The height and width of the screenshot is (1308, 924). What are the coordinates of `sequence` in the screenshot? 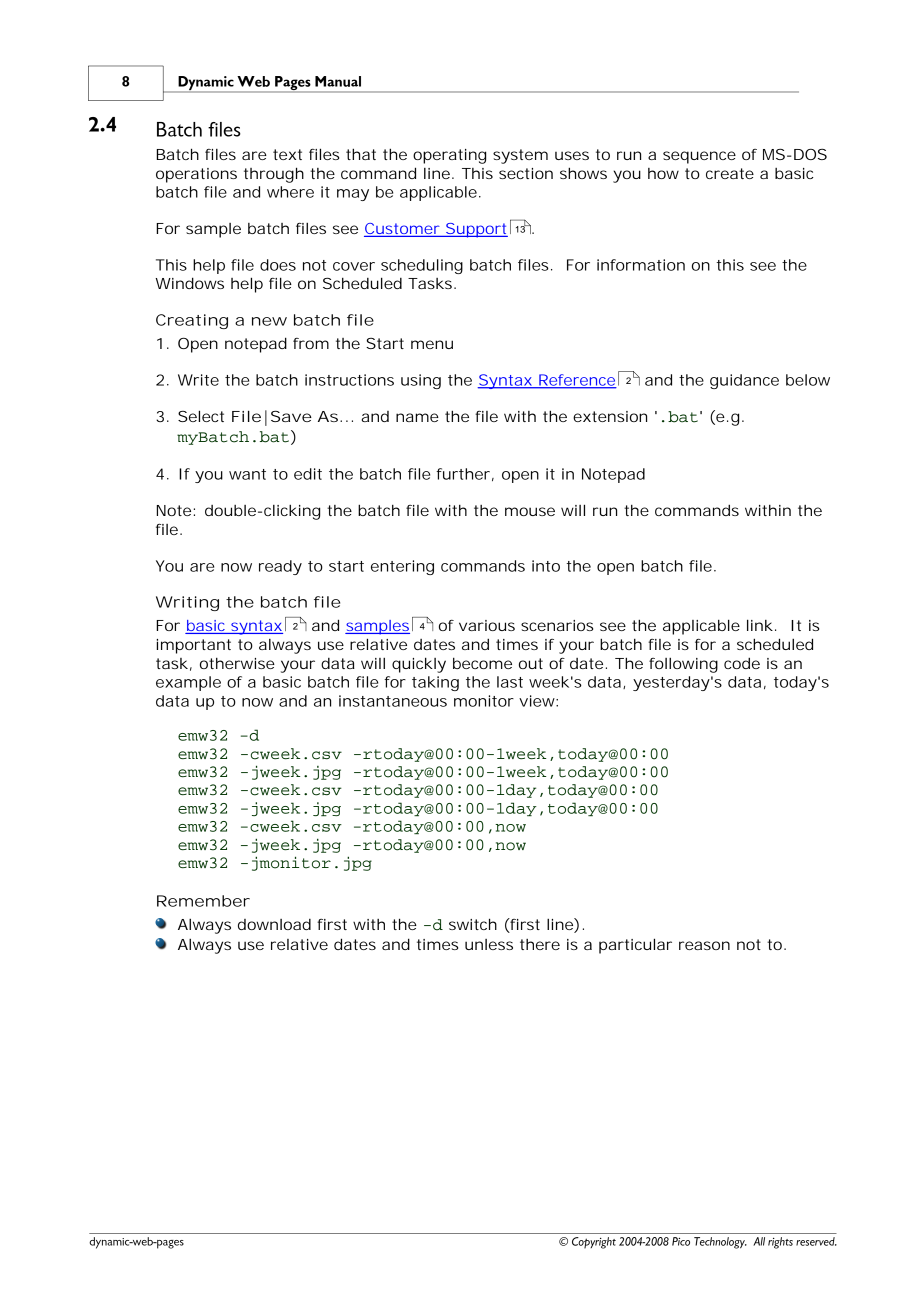 It's located at (699, 157).
